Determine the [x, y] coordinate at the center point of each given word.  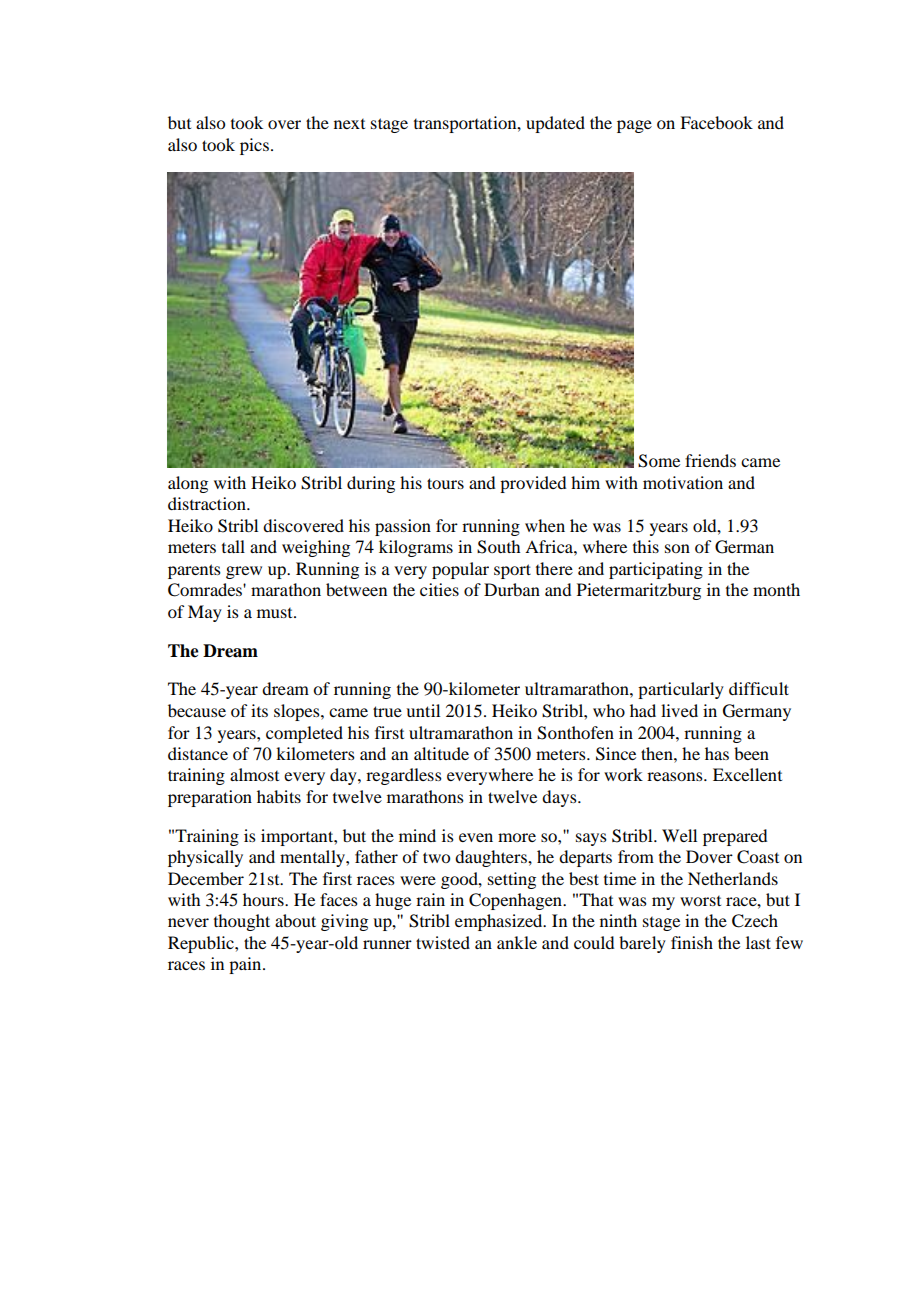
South [498, 547]
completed [304, 734]
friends [710, 460]
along [188, 484]
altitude [441, 753]
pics [254, 146]
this [646, 546]
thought [242, 922]
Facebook [716, 122]
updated [555, 124]
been [751, 753]
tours [445, 483]
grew [244, 572]
